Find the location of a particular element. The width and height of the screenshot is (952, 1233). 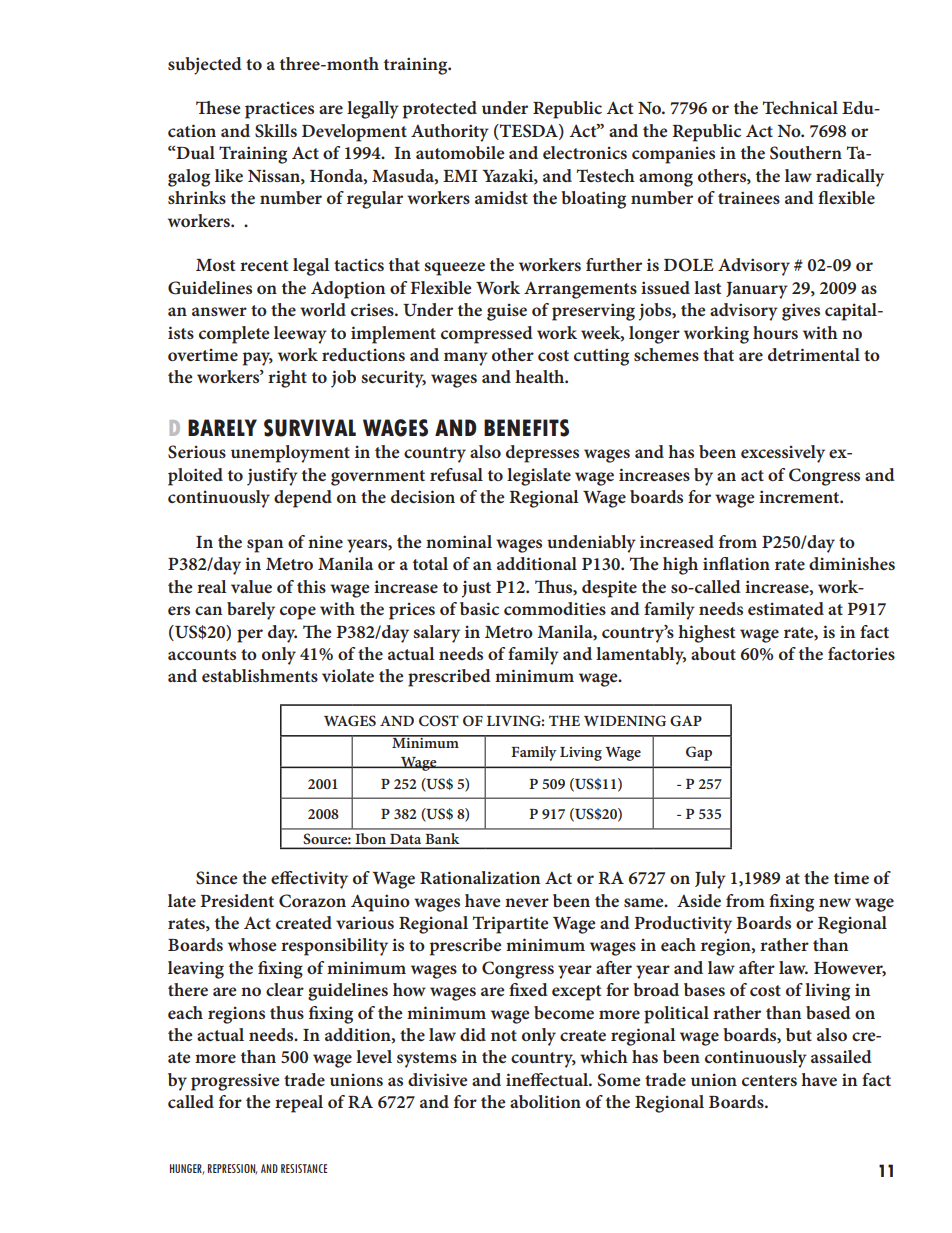

repeal is located at coordinates (299, 1104).
